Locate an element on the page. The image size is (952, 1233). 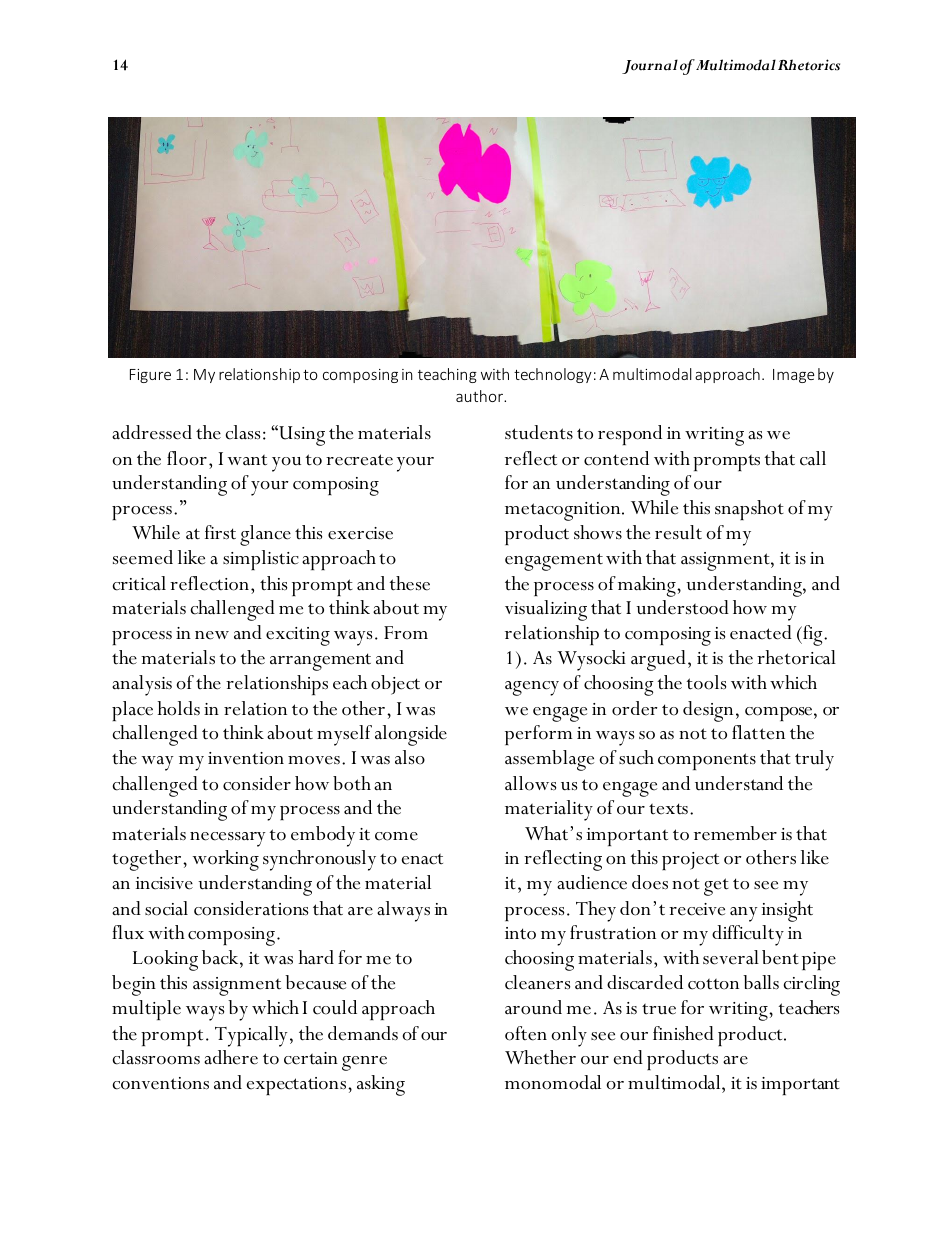
finished is located at coordinates (683, 1033).
